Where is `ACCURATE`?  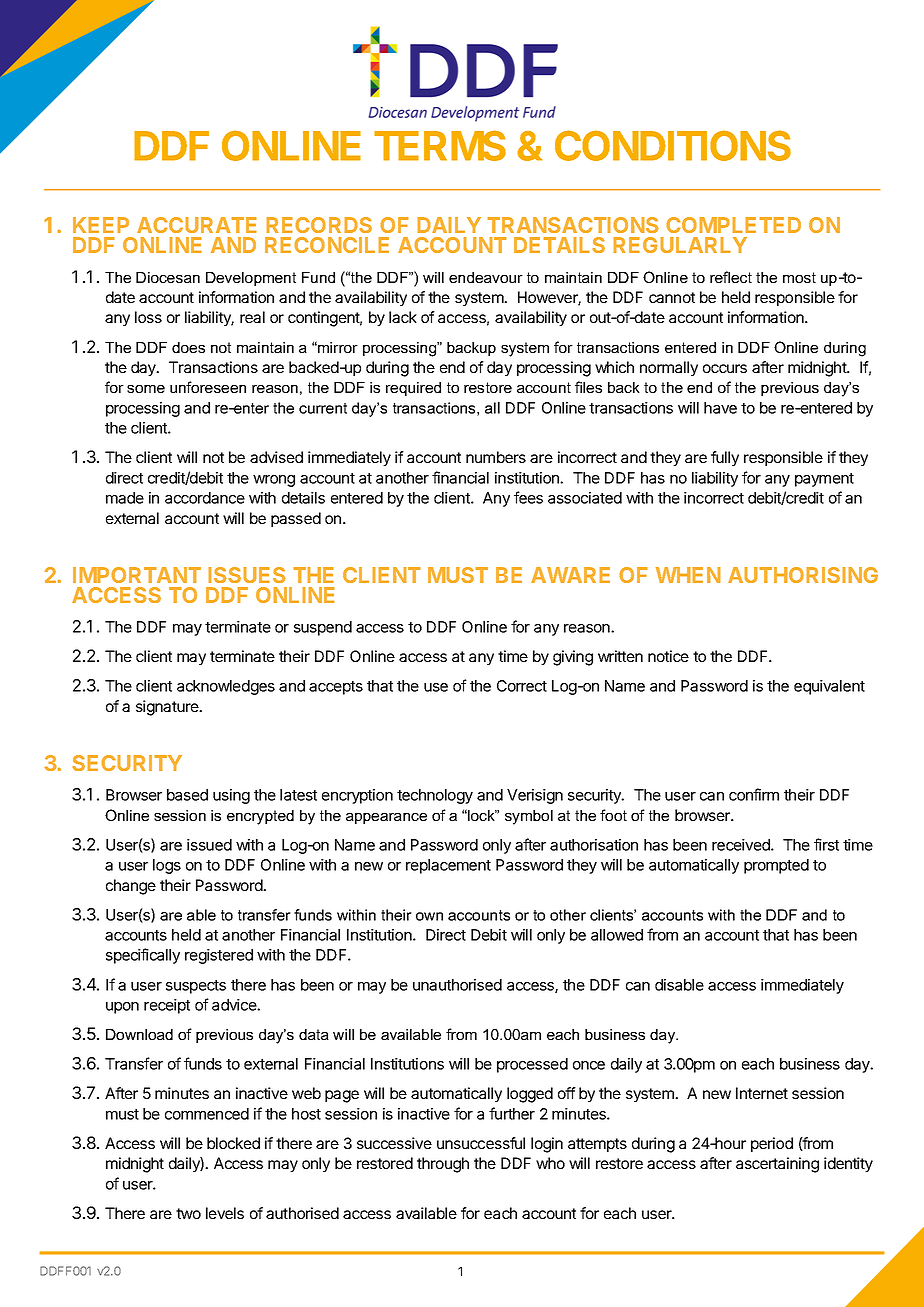
ACCURATE is located at coordinates (197, 225).
